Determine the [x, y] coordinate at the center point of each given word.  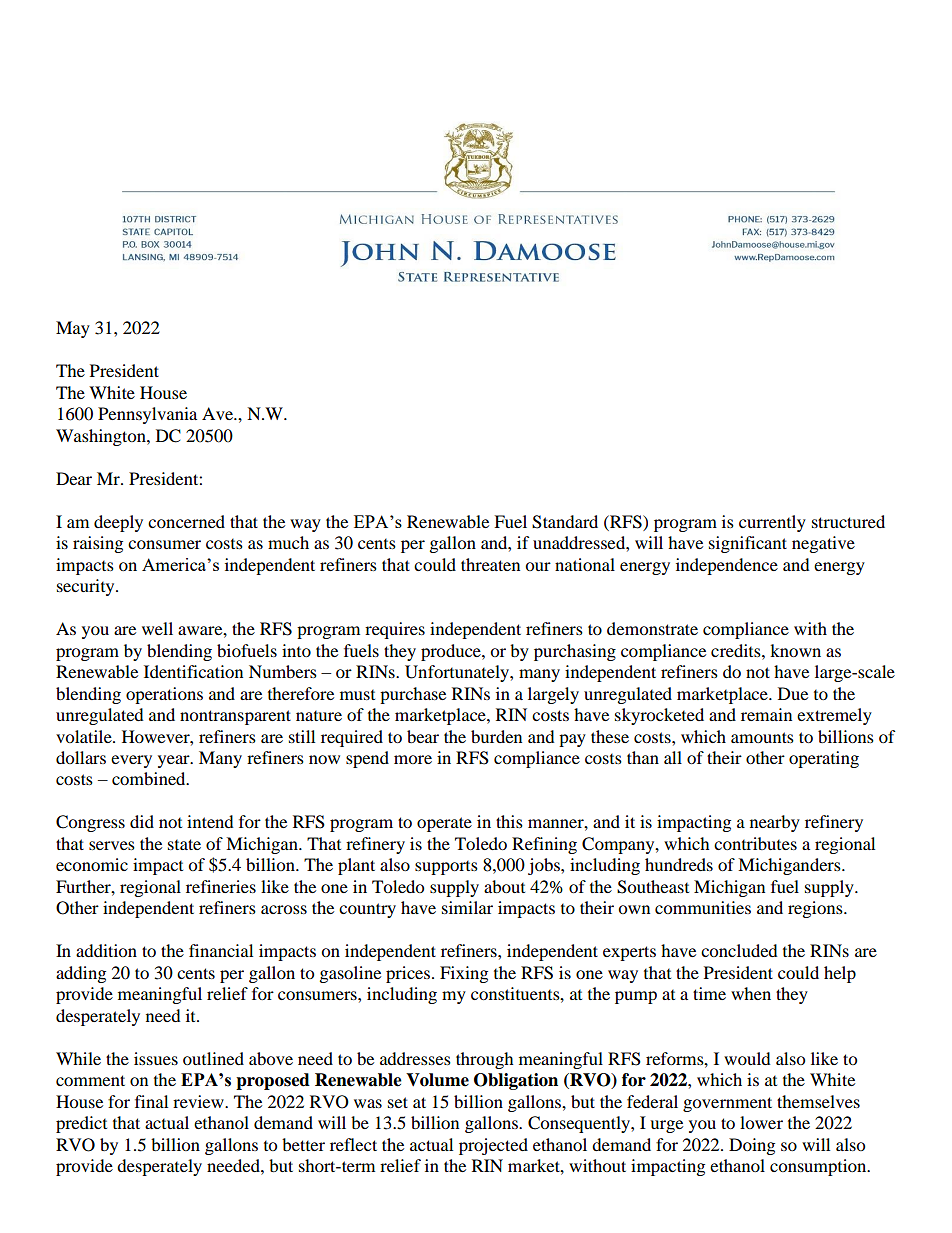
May [73, 329]
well [157, 628]
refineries [221, 886]
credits [737, 650]
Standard [565, 522]
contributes [755, 843]
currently [772, 523]
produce [452, 652]
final [151, 1101]
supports [446, 868]
